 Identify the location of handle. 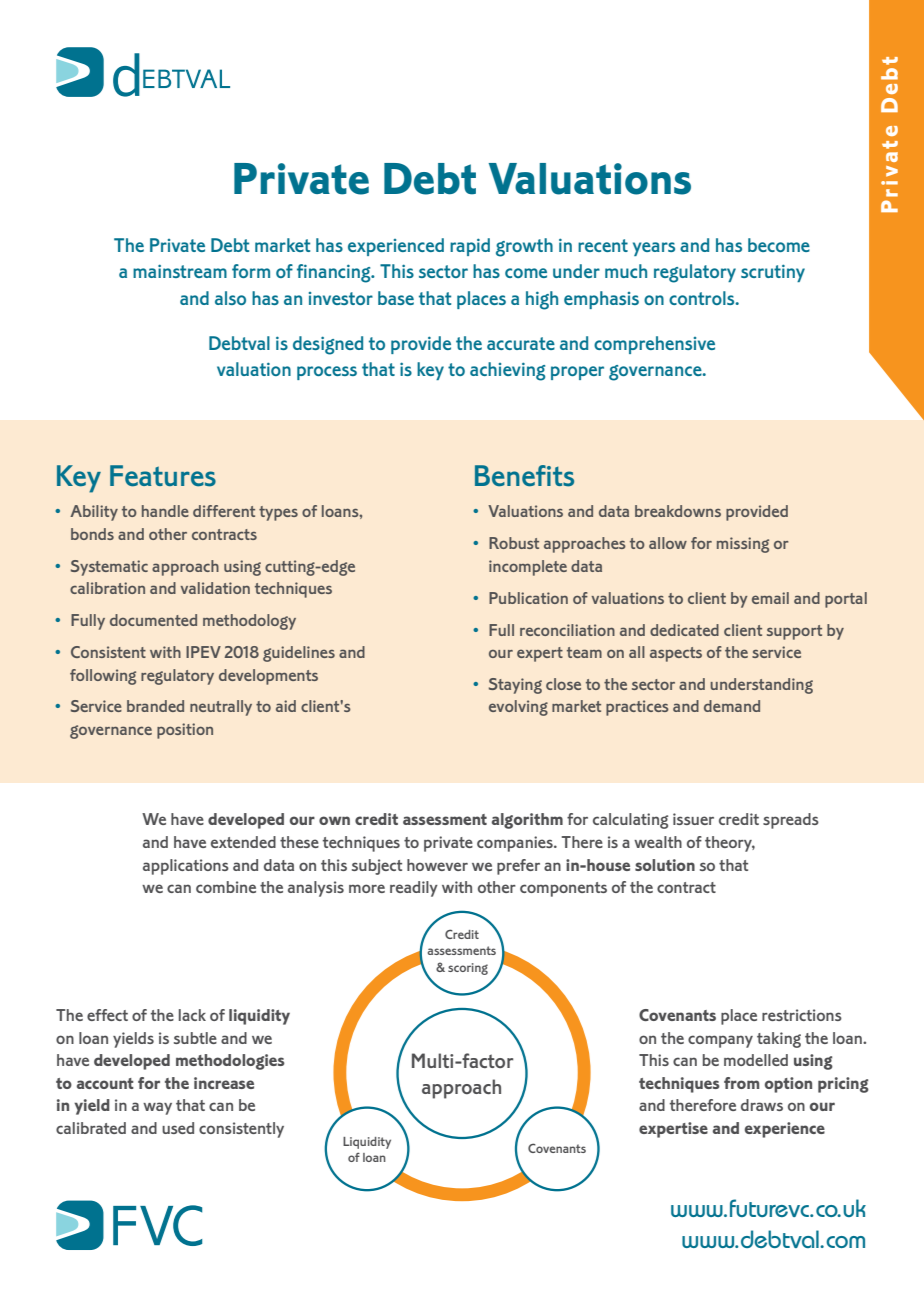
(165, 511).
